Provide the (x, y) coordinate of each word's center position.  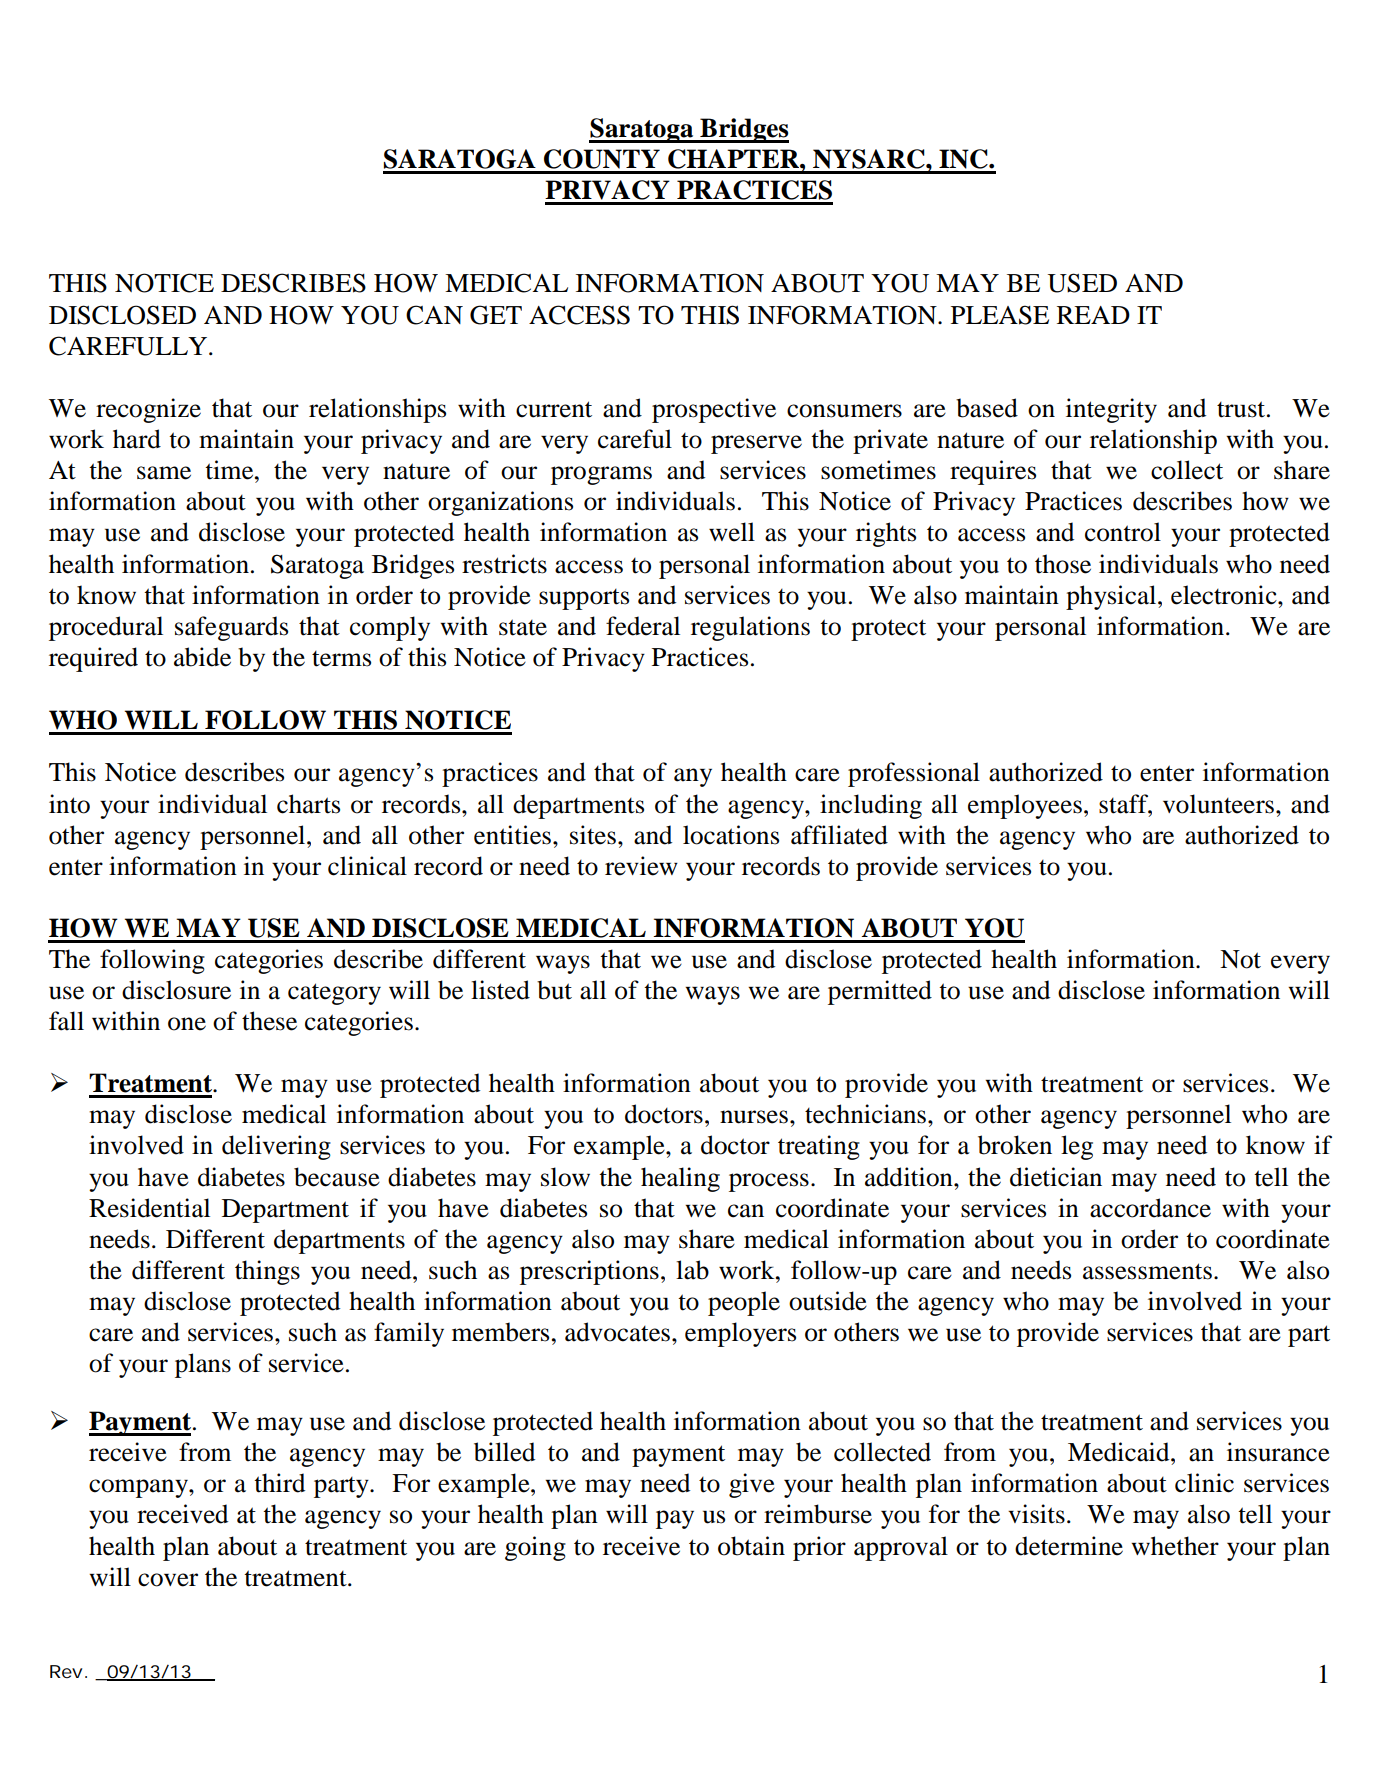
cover (168, 1580)
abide (202, 657)
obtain (751, 1546)
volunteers (1220, 804)
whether (1175, 1546)
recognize (148, 410)
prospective (714, 410)
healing (680, 1179)
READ (1093, 315)
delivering (276, 1147)
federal (643, 626)
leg (1077, 1147)
